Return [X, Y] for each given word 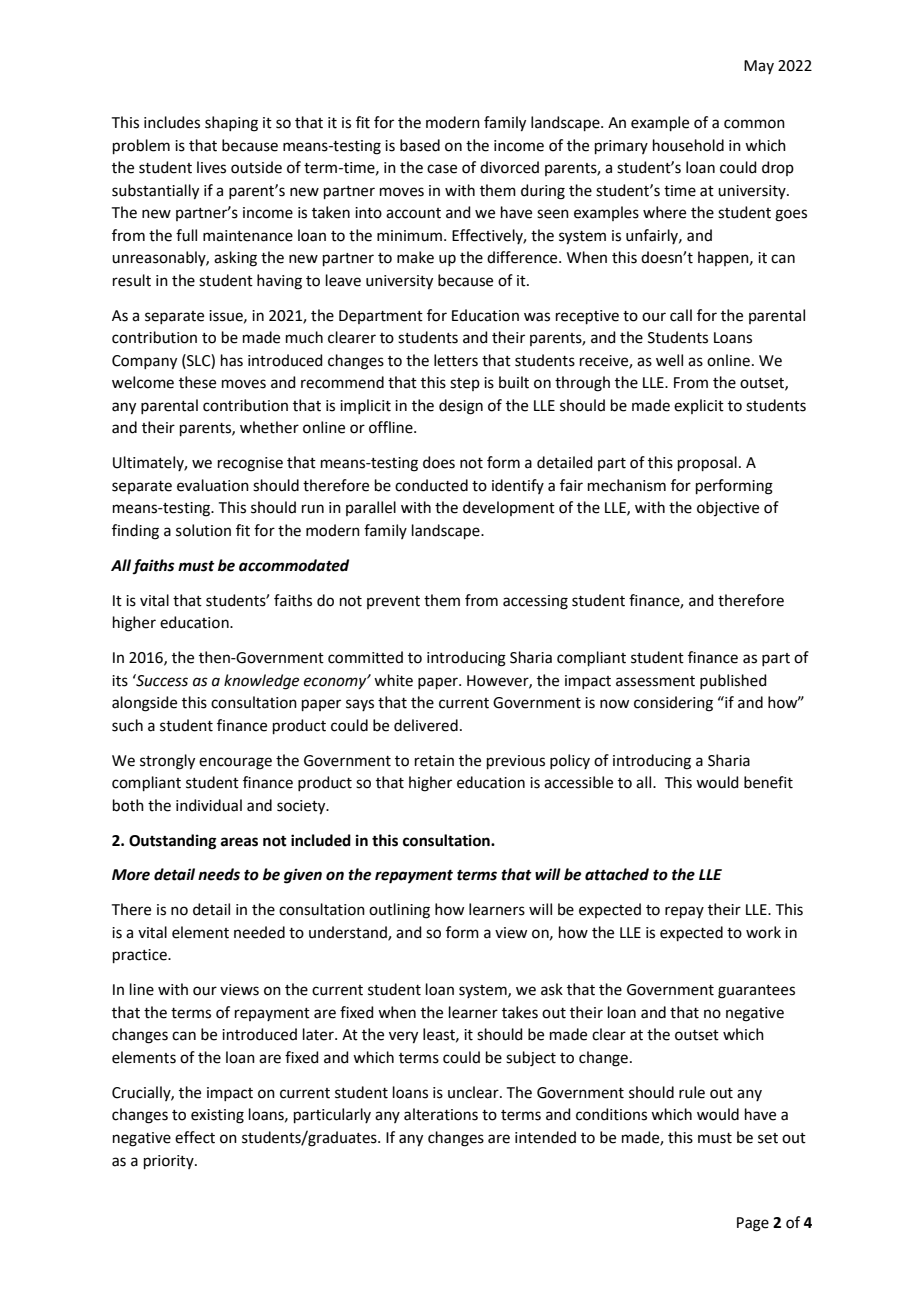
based [420, 145]
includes [172, 122]
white [393, 680]
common [754, 124]
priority [170, 1162]
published [733, 681]
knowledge [261, 682]
